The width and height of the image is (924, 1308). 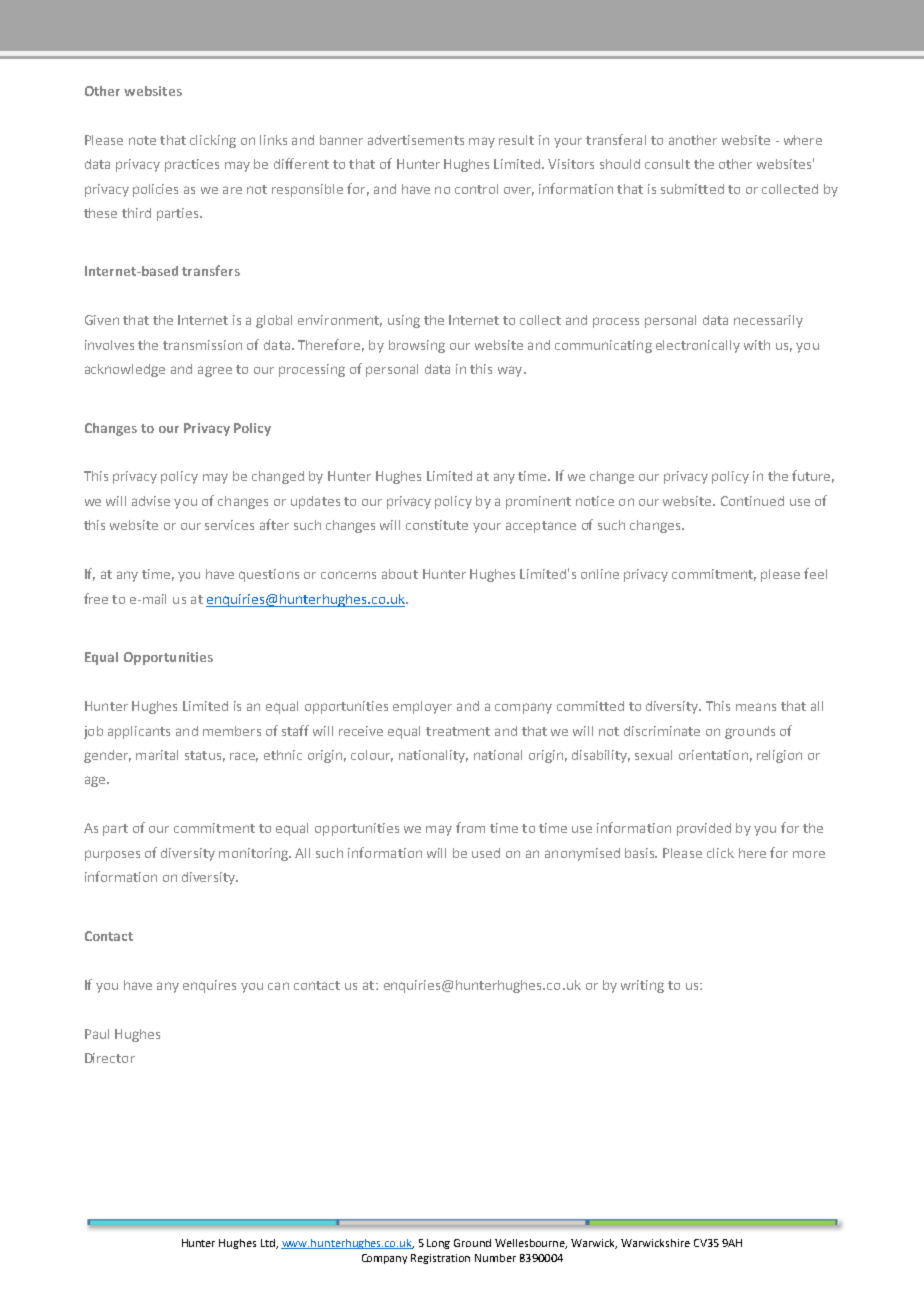 What do you see at coordinates (486, 853) in the image?
I see `used` at bounding box center [486, 853].
